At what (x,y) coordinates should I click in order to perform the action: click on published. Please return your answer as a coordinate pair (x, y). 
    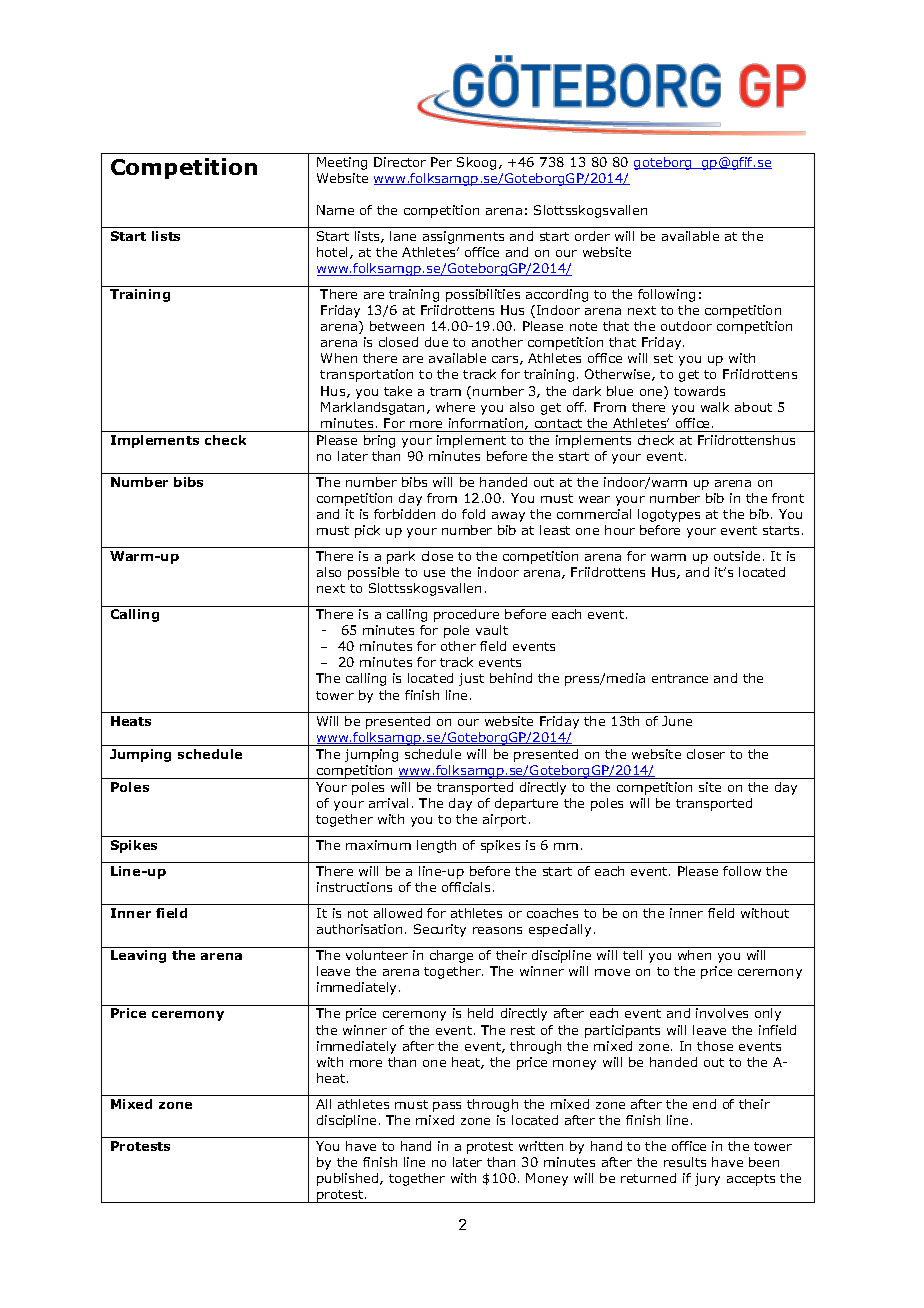
    Looking at the image, I should click on (349, 1179).
